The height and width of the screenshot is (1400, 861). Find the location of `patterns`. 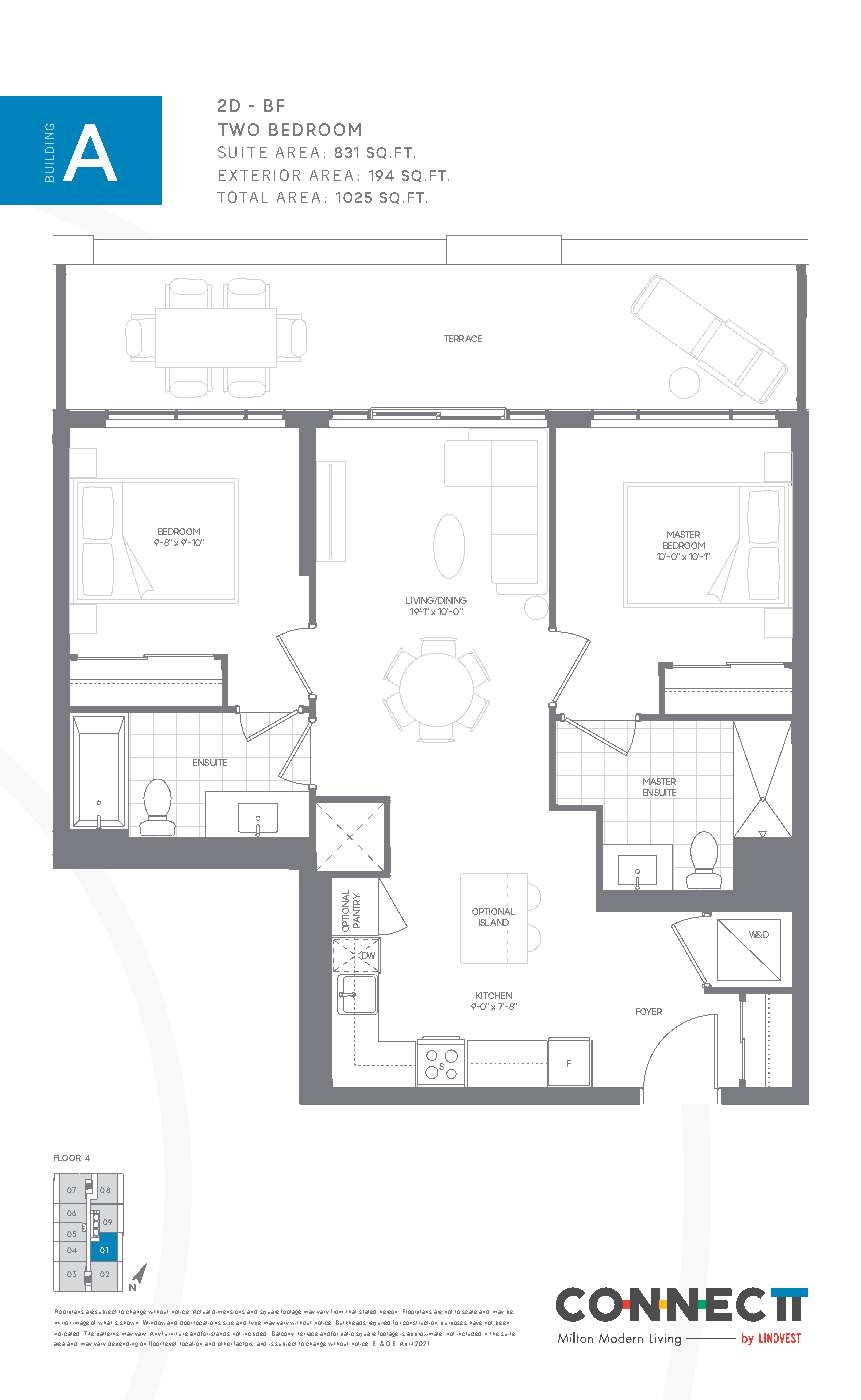

patterns is located at coordinates (108, 1334).
